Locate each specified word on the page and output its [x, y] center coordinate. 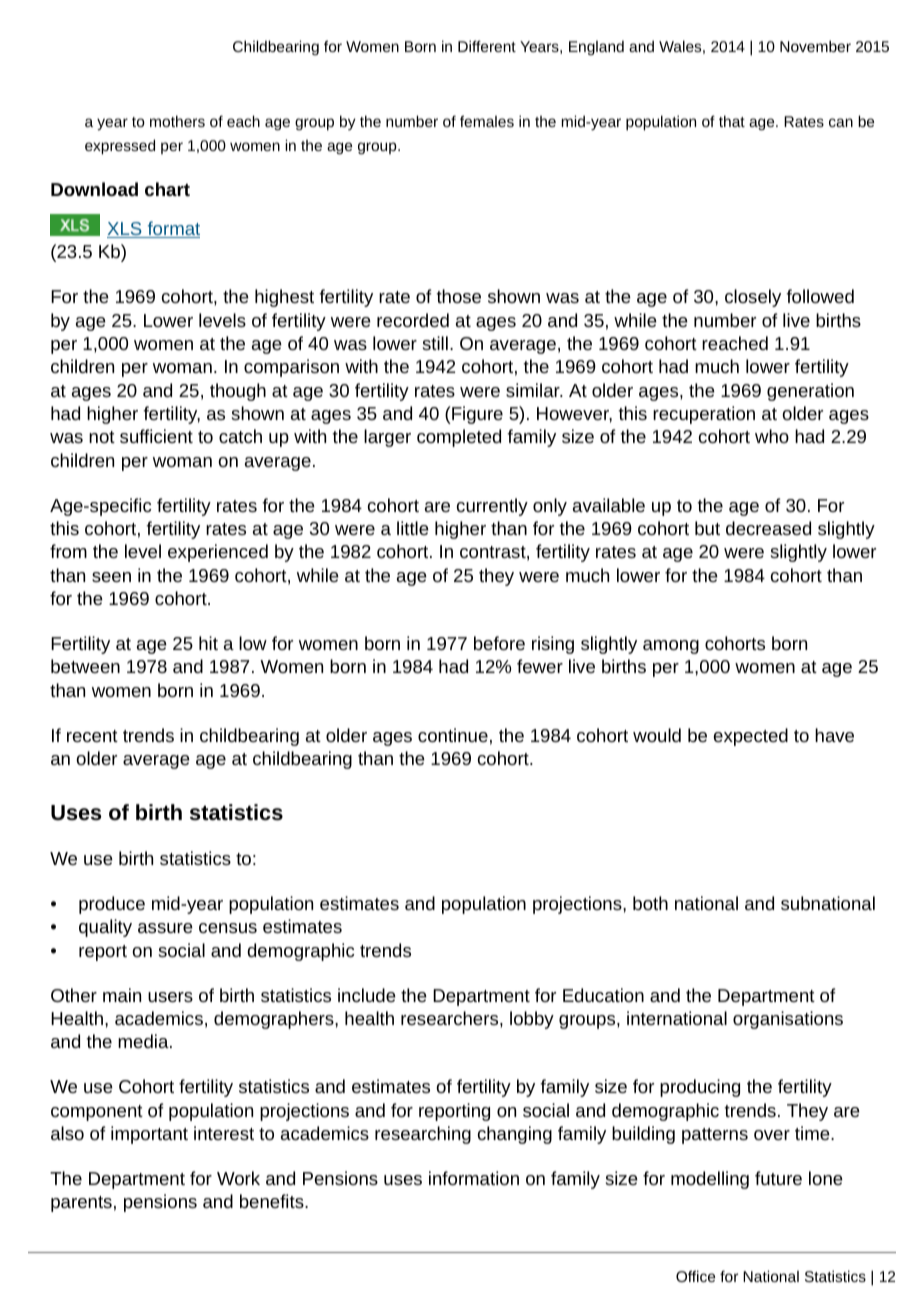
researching [423, 1135]
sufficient [156, 436]
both [650, 903]
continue [453, 735]
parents [81, 1204]
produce [112, 905]
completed [459, 438]
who [772, 436]
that [732, 121]
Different [487, 46]
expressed [120, 147]
